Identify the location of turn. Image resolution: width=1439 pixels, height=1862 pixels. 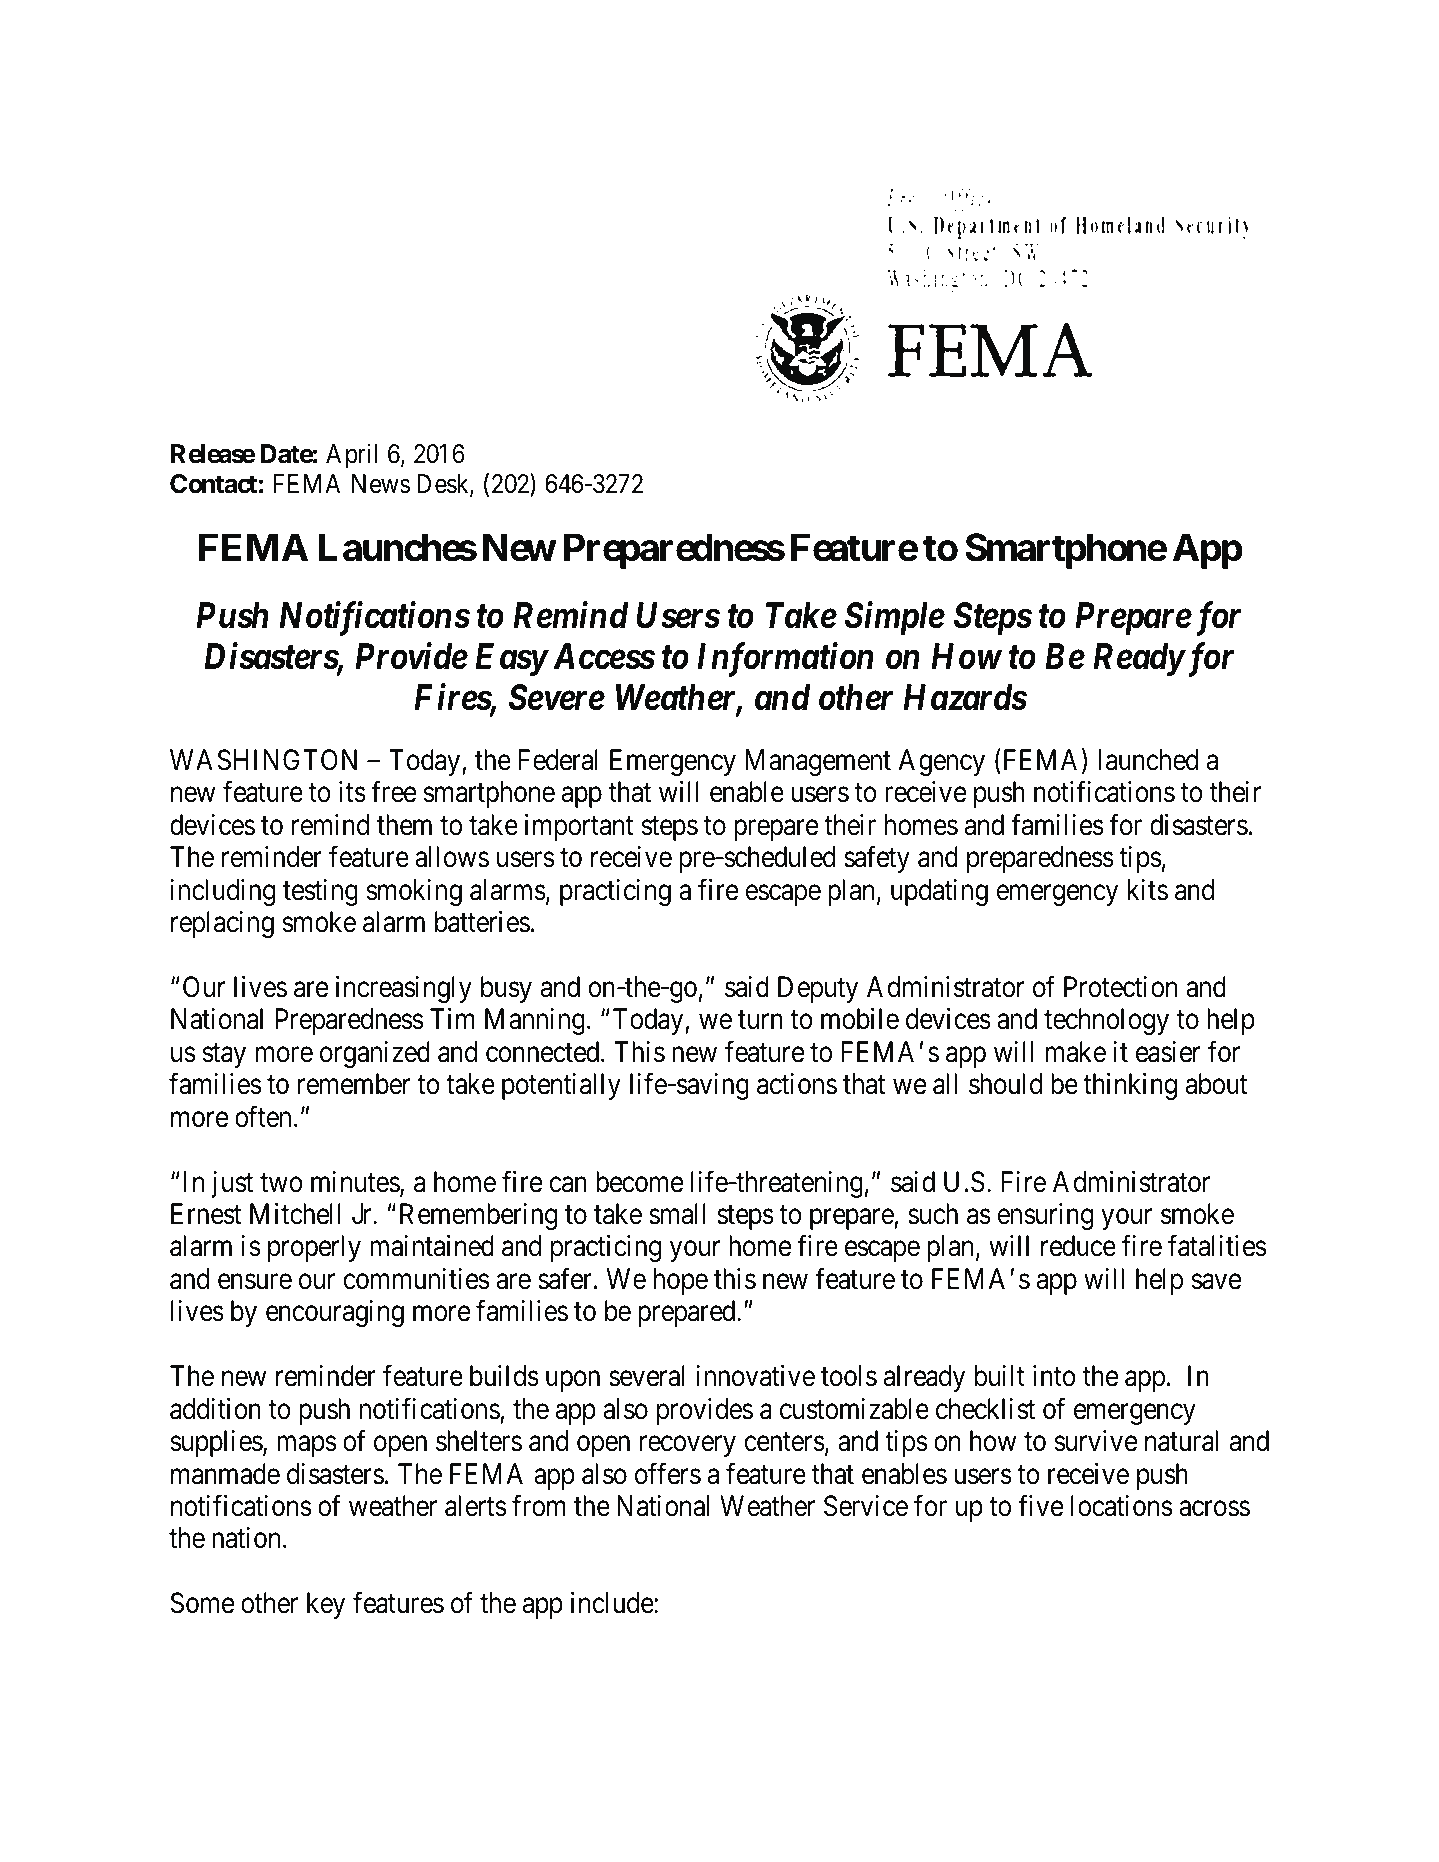
(760, 1020).
